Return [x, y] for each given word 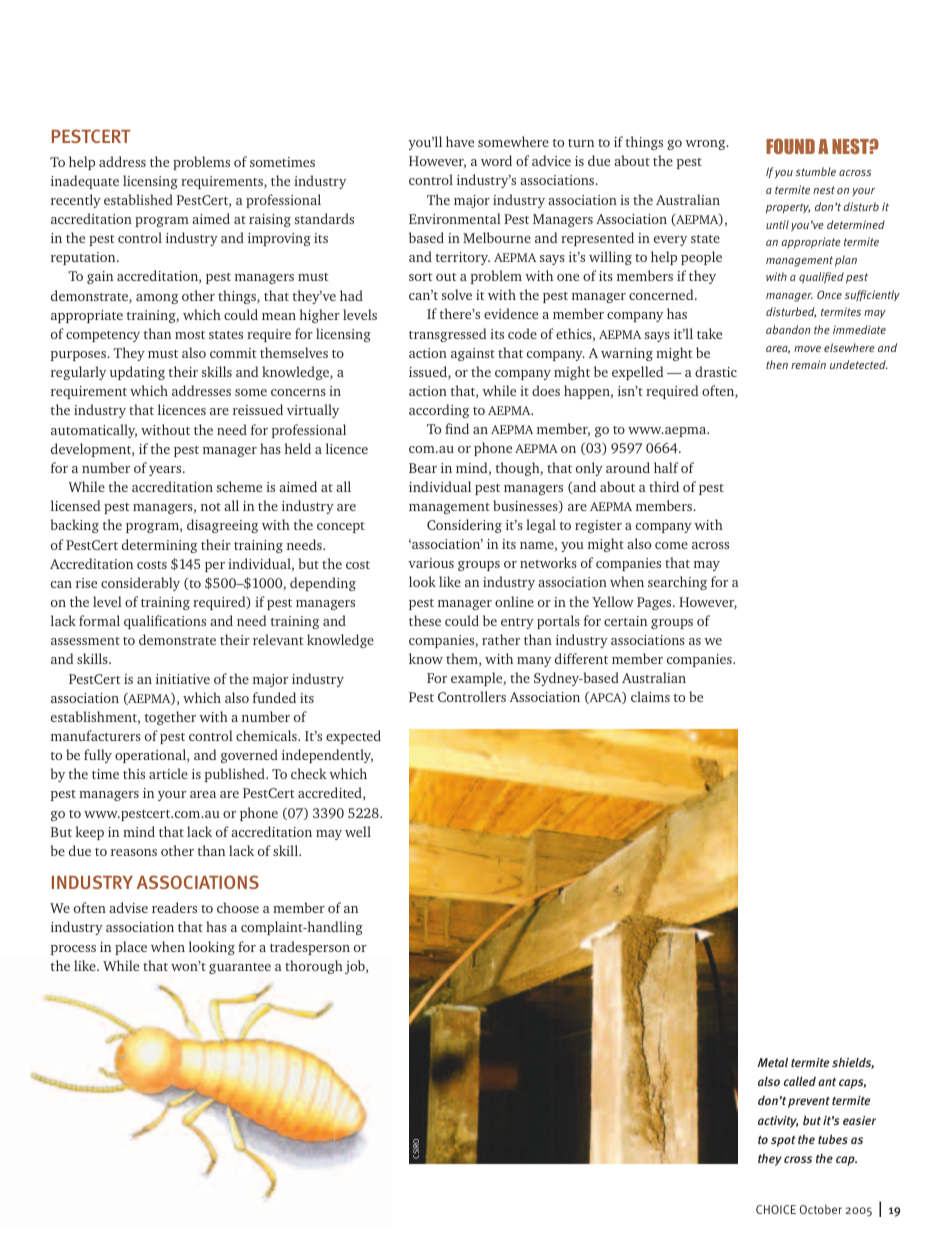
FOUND [790, 146]
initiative [183, 679]
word [496, 160]
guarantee [240, 968]
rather [501, 639]
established [138, 199]
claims [650, 696]
